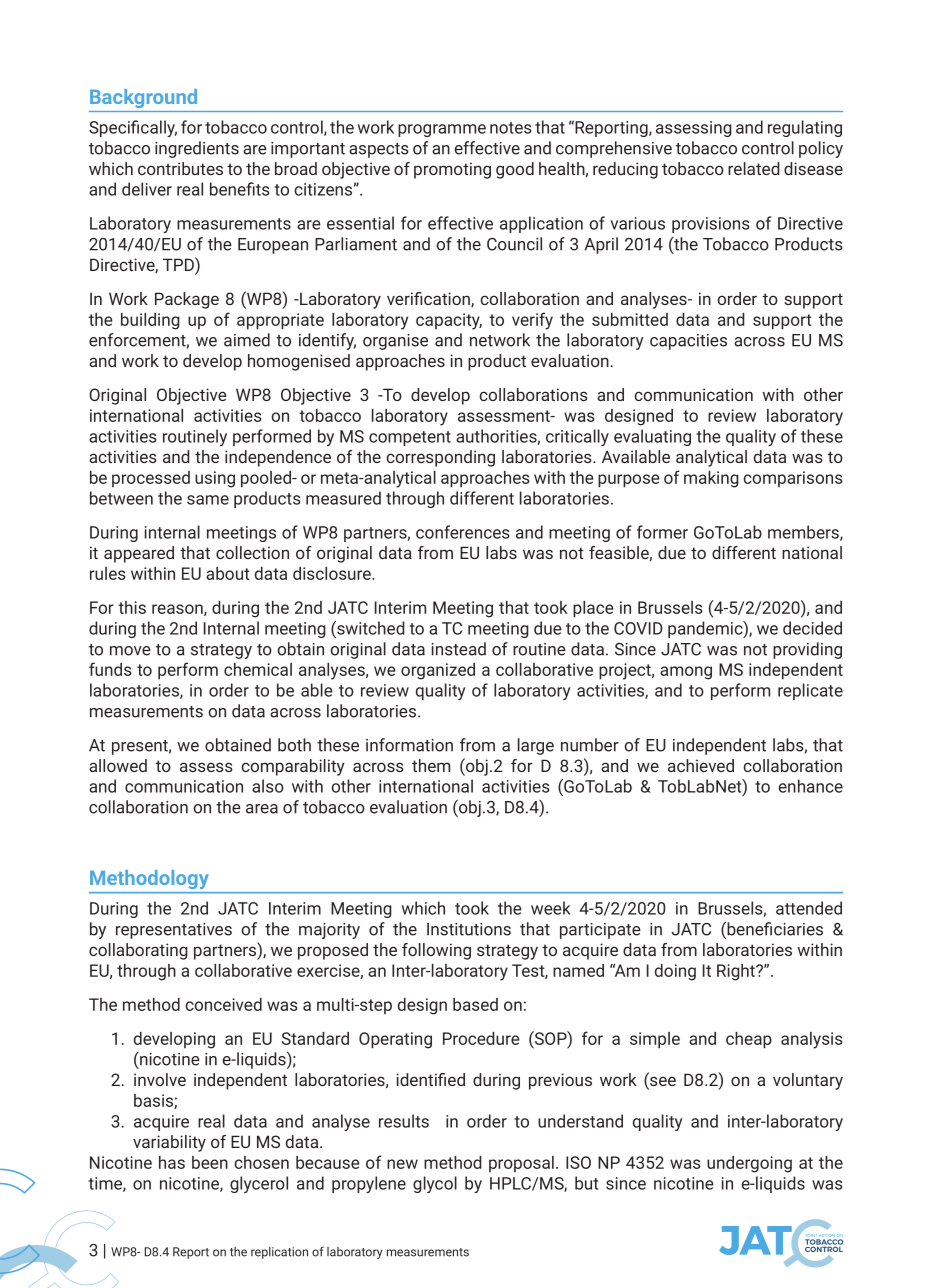  What do you see at coordinates (435, 1184) in the document?
I see `glycol` at bounding box center [435, 1184].
